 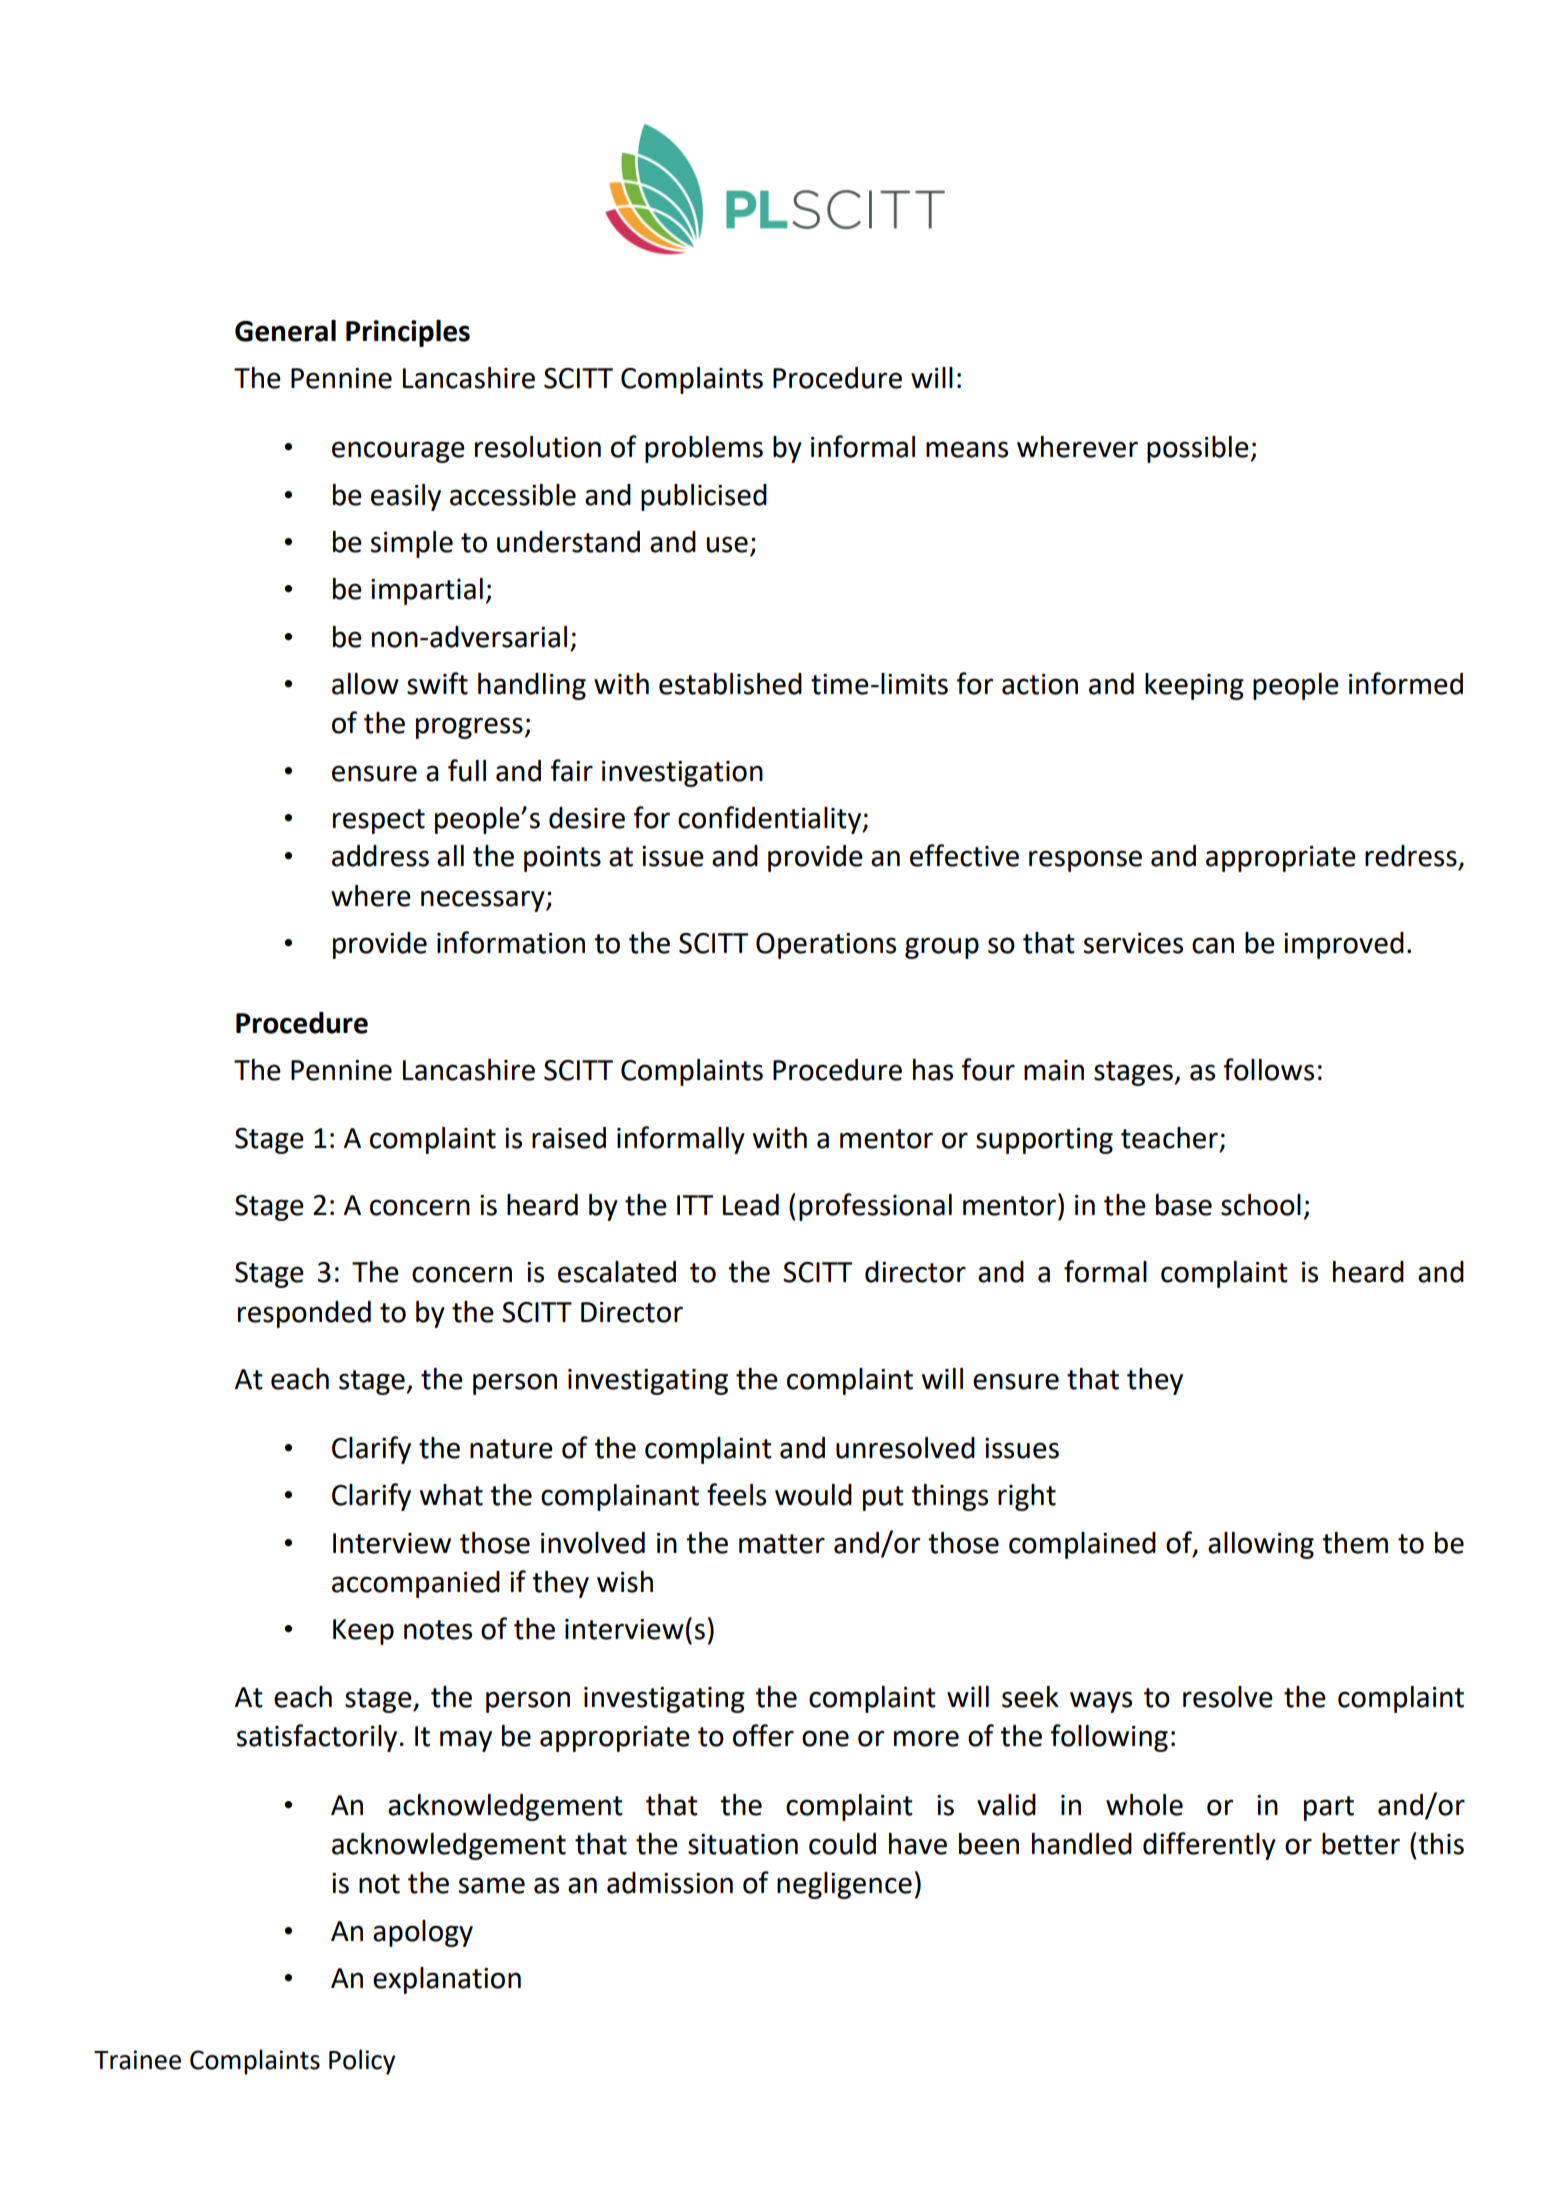 I want to click on school, so click(x=1261, y=1205).
